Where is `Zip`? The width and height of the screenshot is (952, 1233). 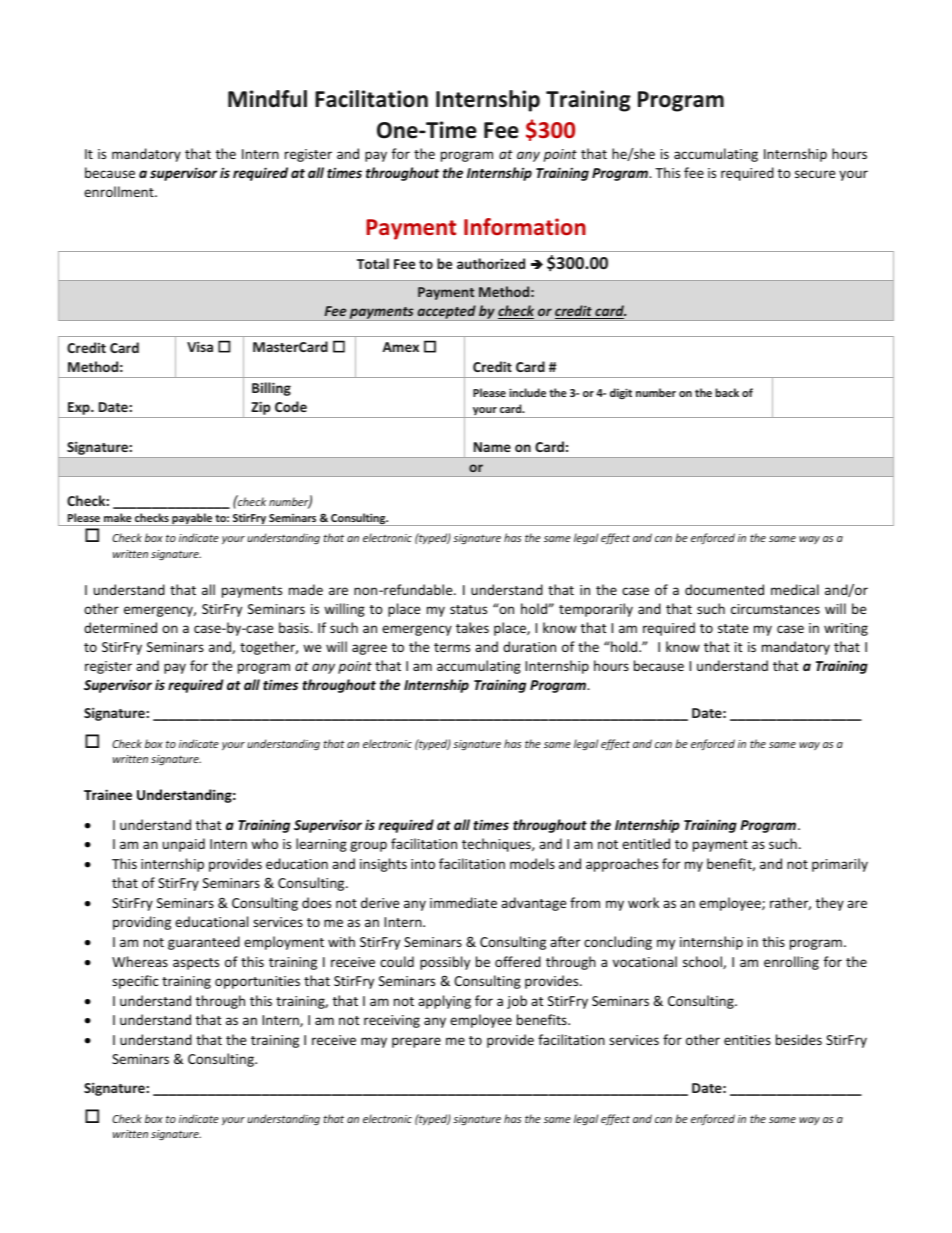 Zip is located at coordinates (261, 409).
